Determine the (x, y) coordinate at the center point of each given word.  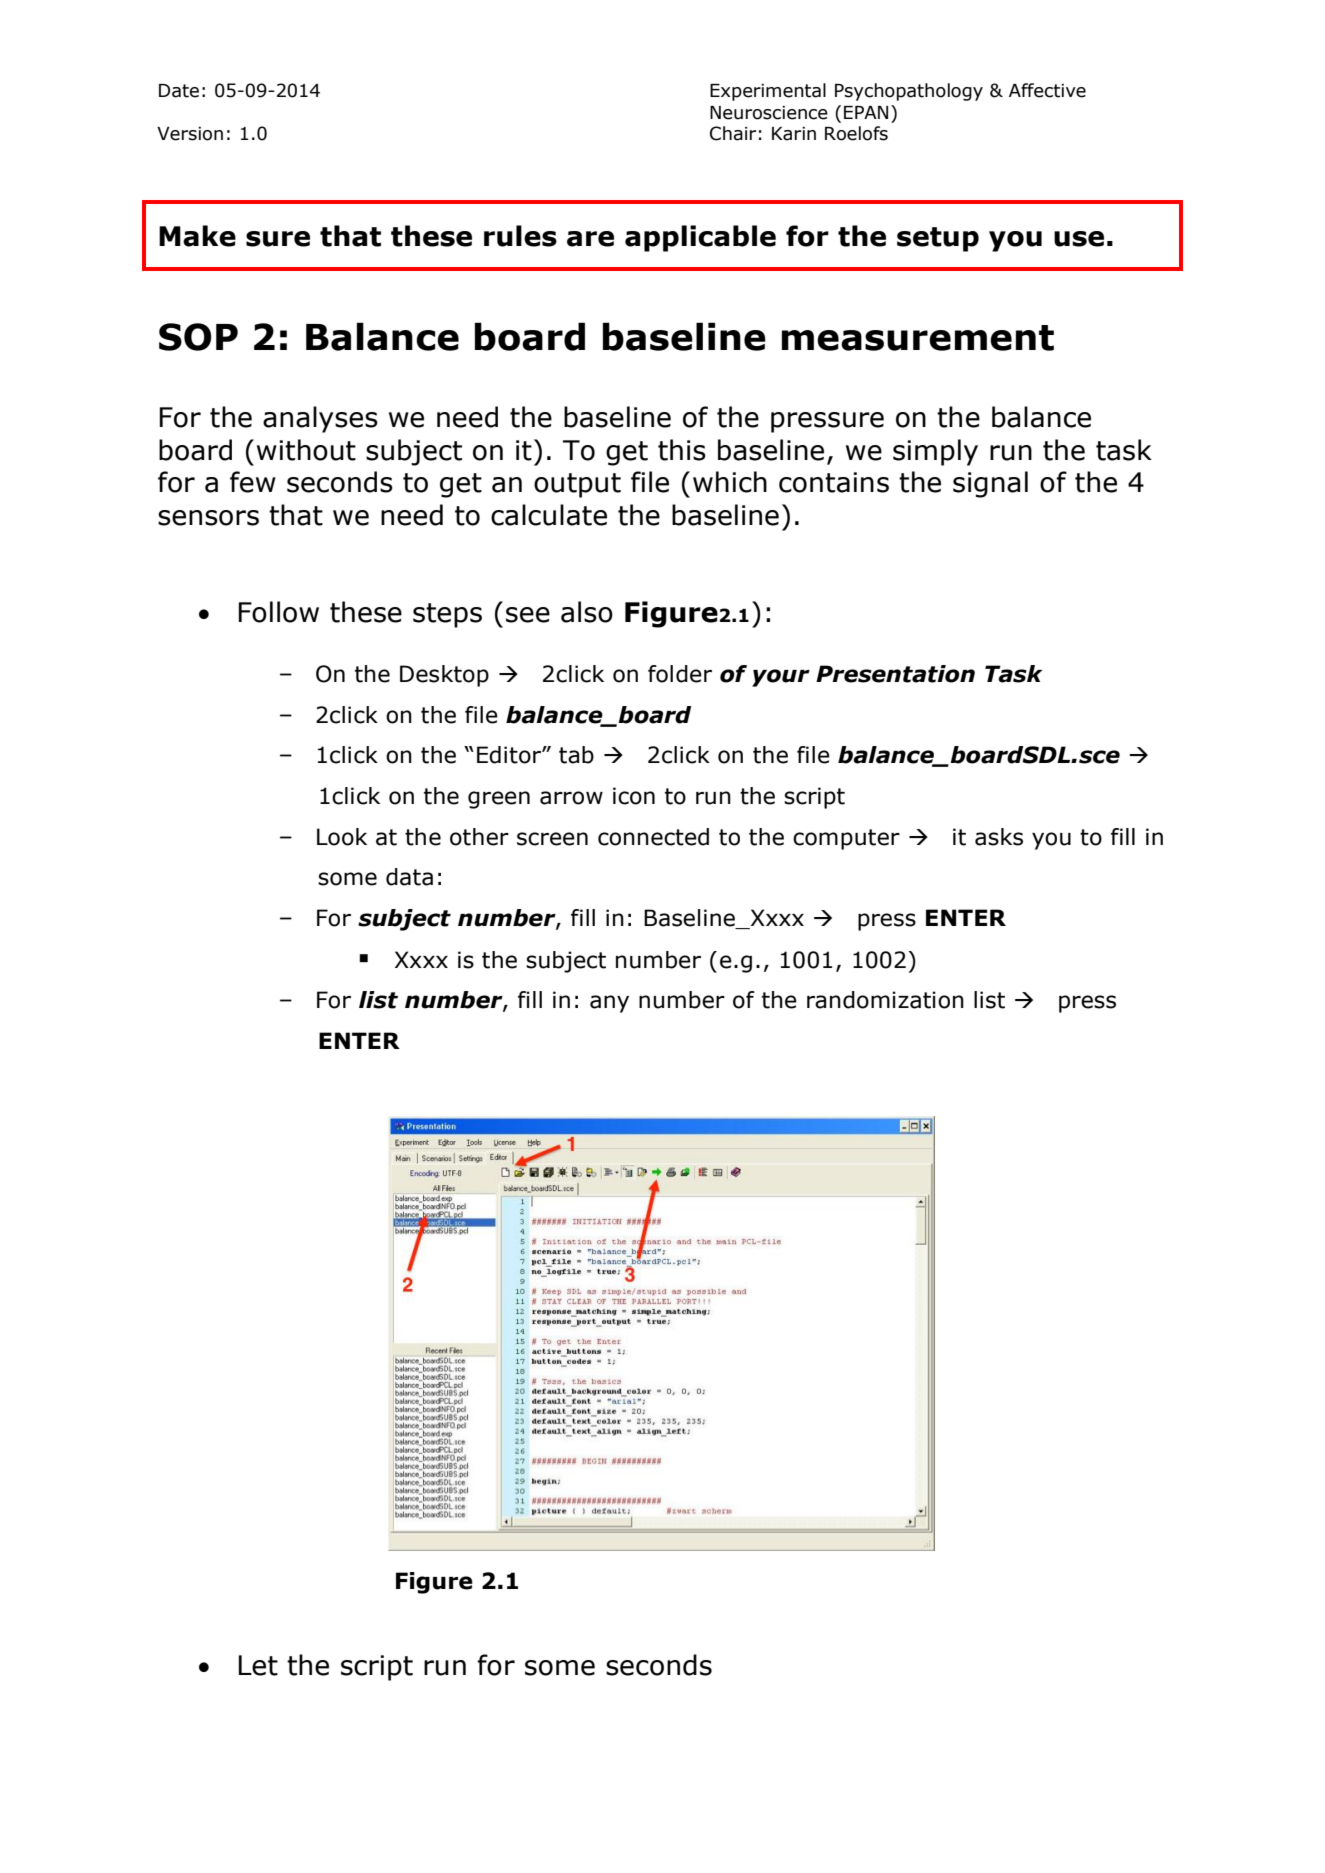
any (609, 1004)
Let (258, 1665)
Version (190, 134)
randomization (885, 1000)
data (409, 877)
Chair (733, 133)
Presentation (895, 674)
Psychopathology (909, 92)
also (587, 612)
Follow (279, 612)
